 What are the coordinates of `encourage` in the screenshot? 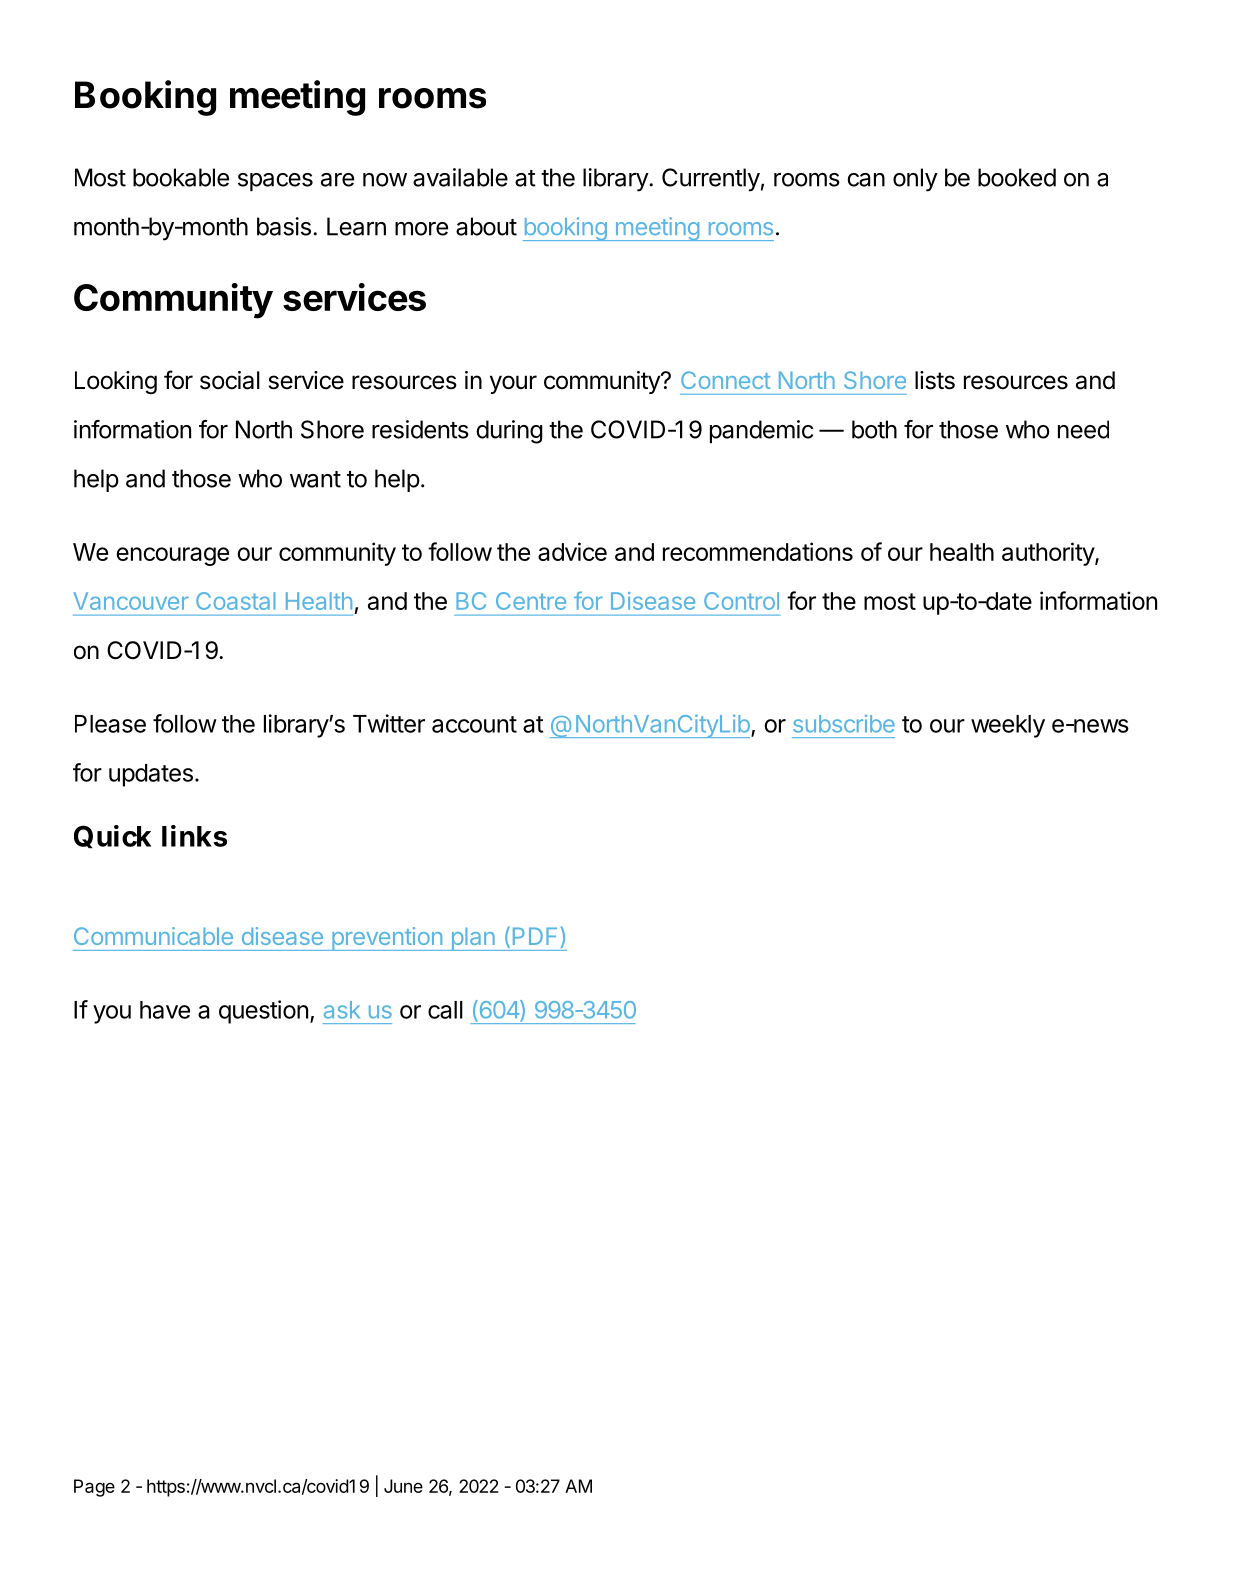 It's located at (172, 556).
